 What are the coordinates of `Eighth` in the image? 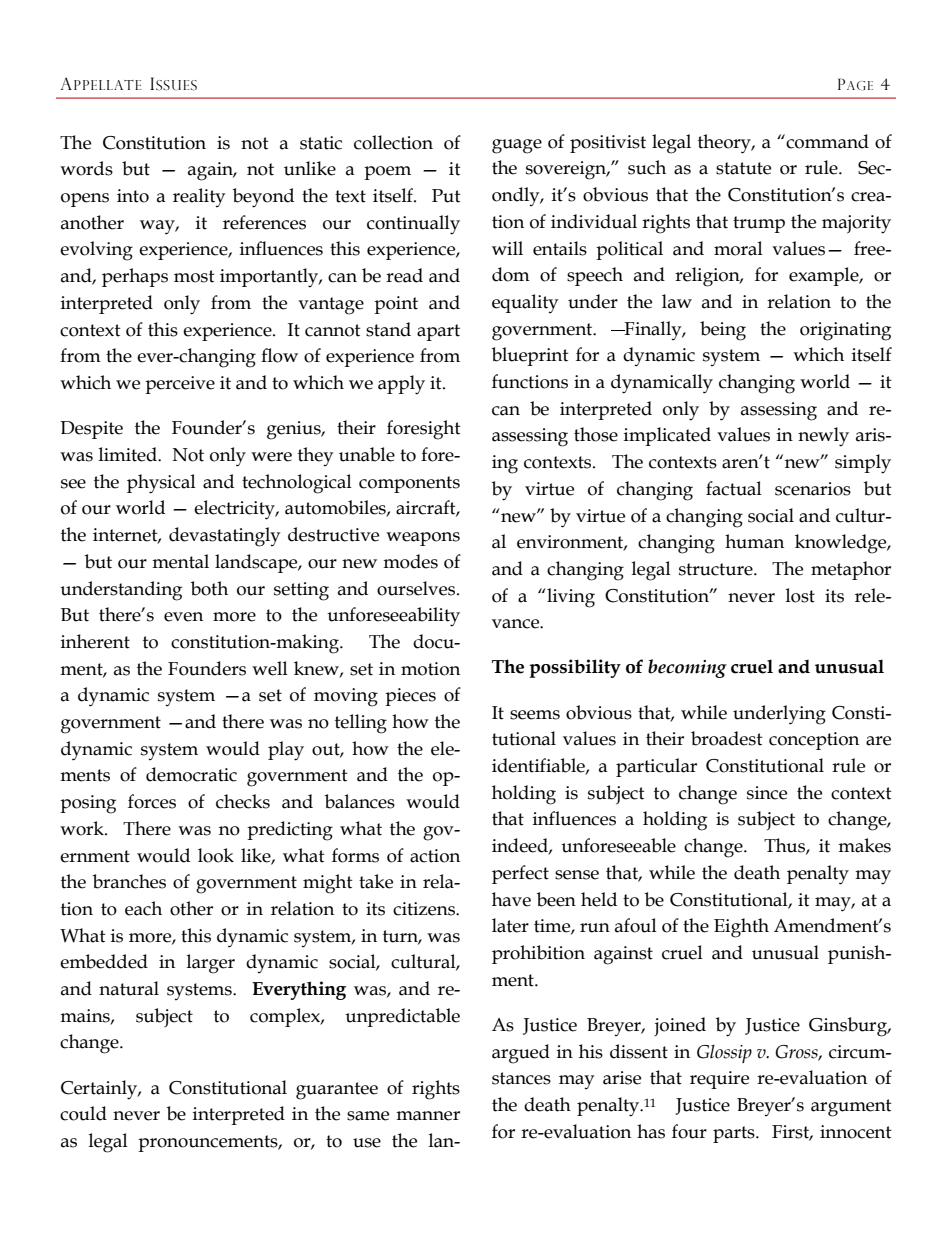 It's located at (741, 928).
